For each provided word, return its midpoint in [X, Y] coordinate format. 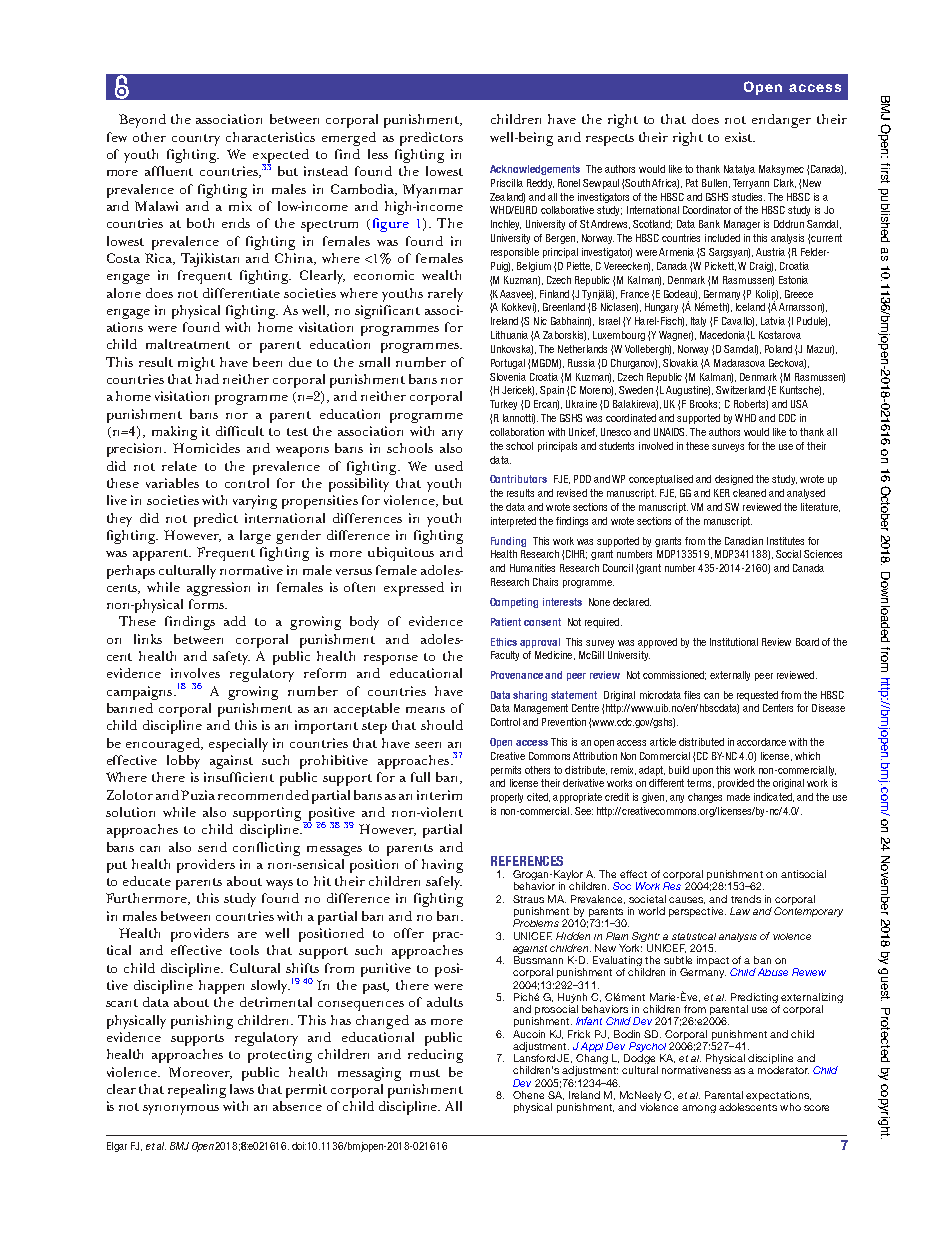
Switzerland [740, 390]
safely [444, 883]
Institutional [734, 642]
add [235, 621]
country [196, 140]
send [212, 847]
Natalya [739, 170]
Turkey [503, 405]
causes [687, 900]
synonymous [181, 1110]
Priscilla [507, 183]
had [207, 379]
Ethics [504, 642]
